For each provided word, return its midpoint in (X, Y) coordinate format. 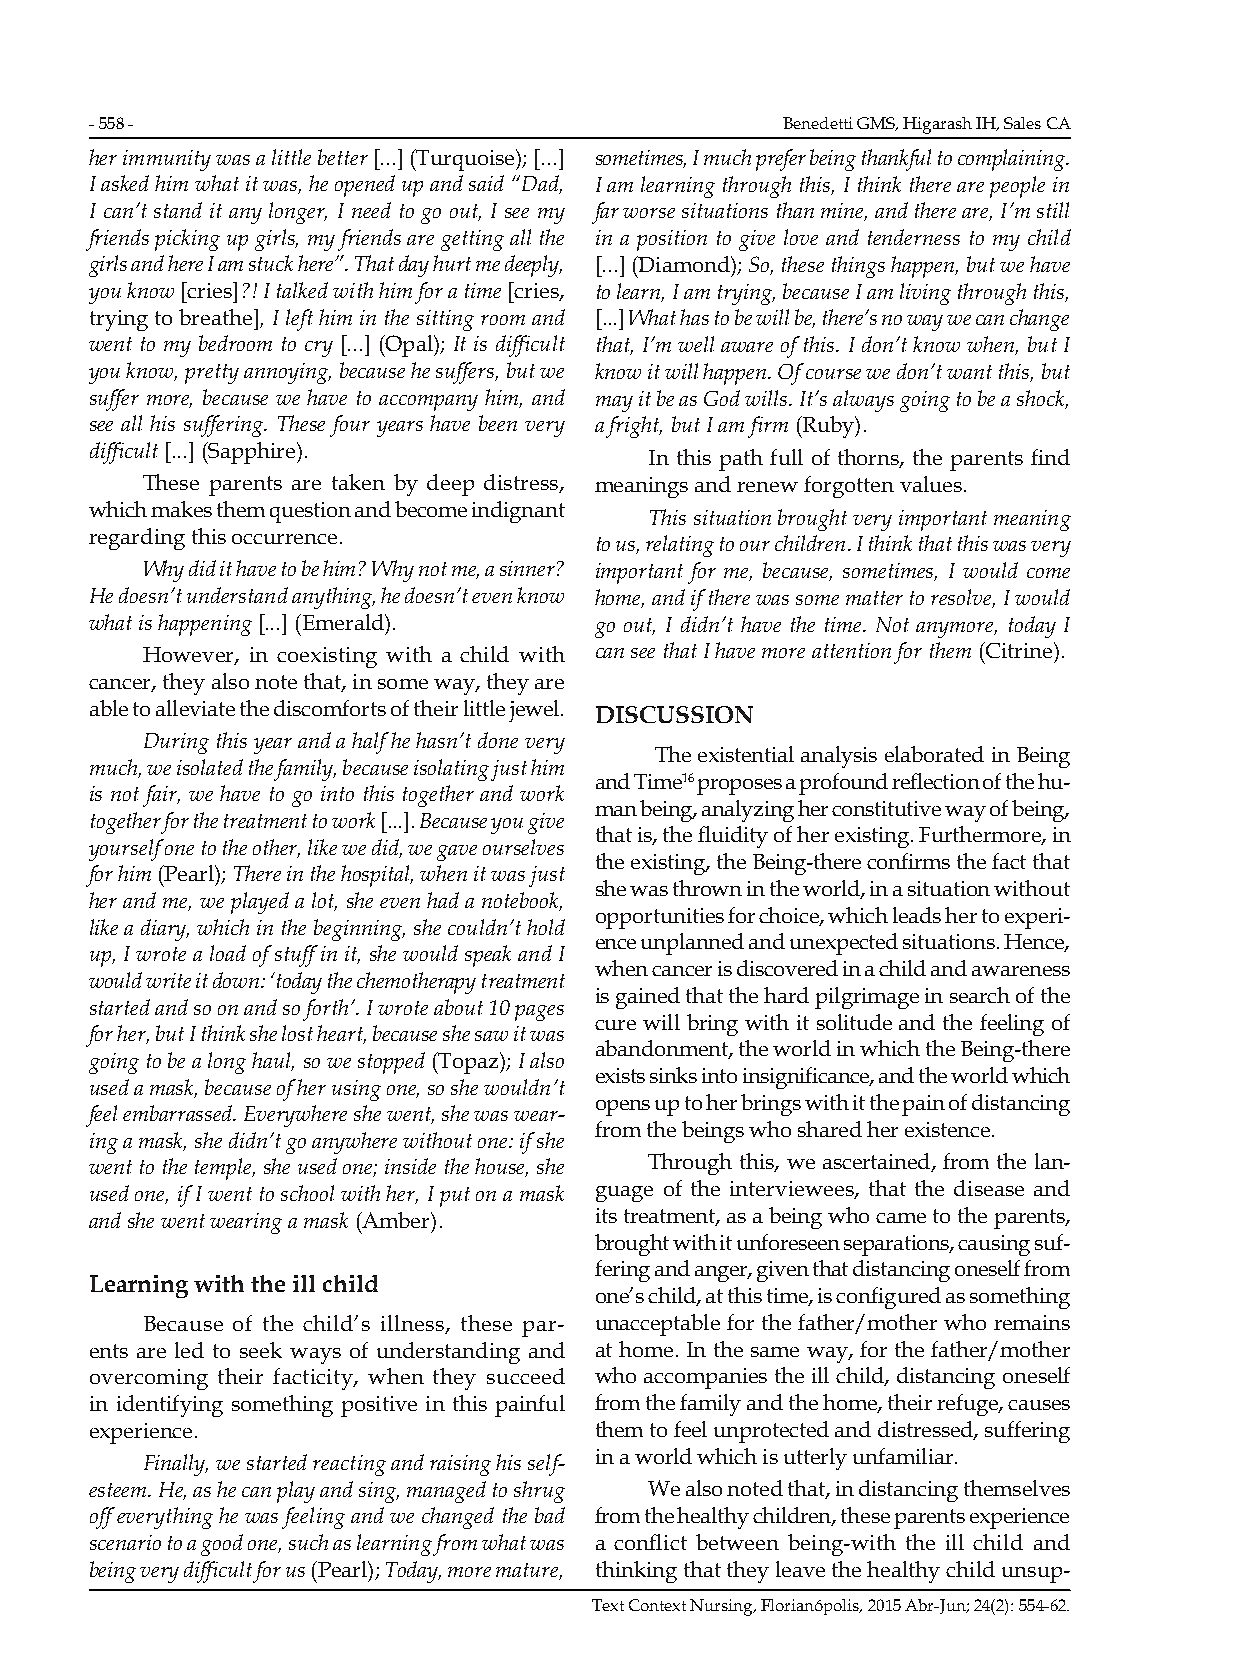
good (222, 1545)
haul (273, 1061)
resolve (963, 598)
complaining (1013, 160)
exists (620, 1075)
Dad (542, 184)
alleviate (195, 708)
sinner (527, 568)
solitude (854, 1022)
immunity (167, 160)
